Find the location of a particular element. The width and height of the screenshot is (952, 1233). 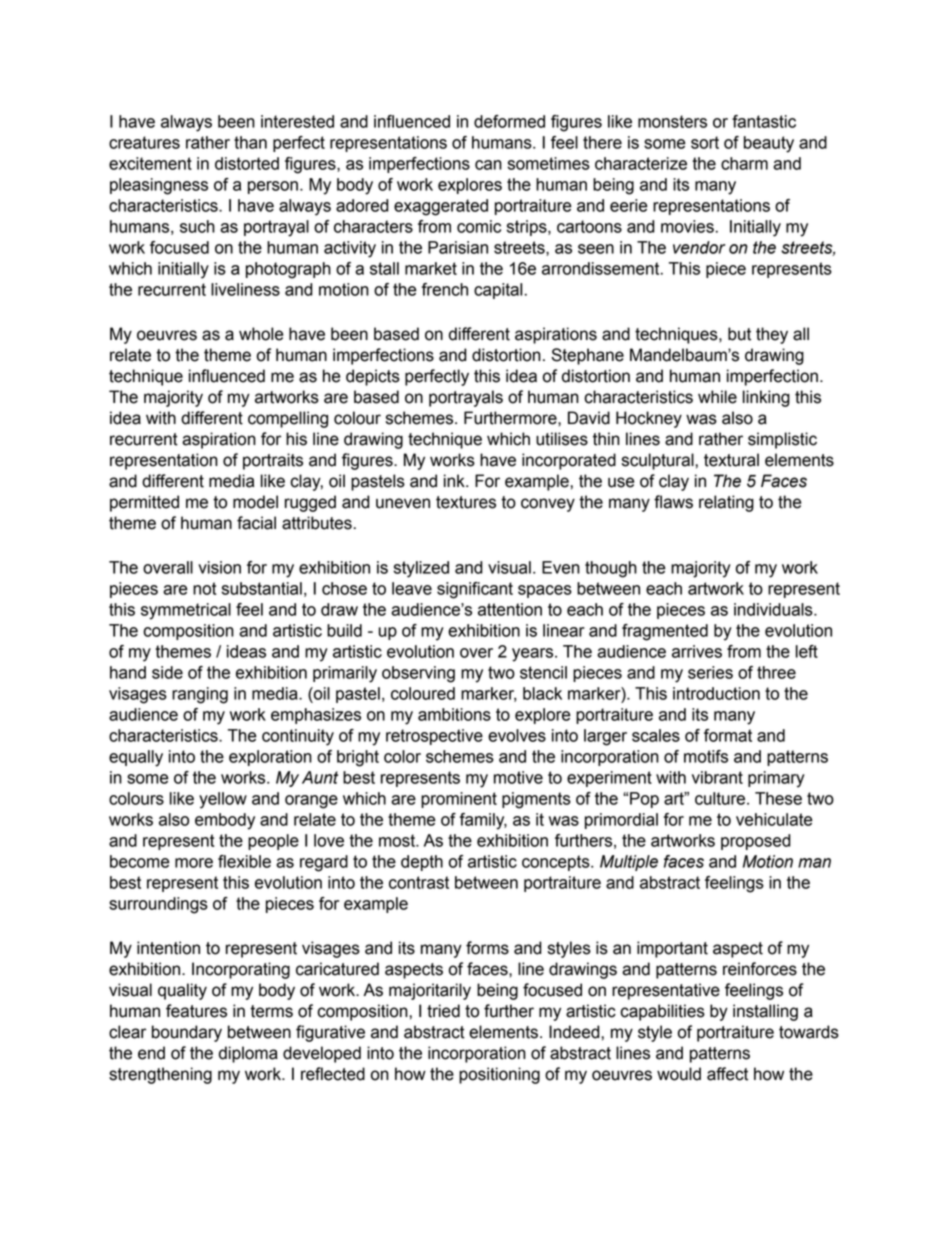

not is located at coordinates (205, 588).
